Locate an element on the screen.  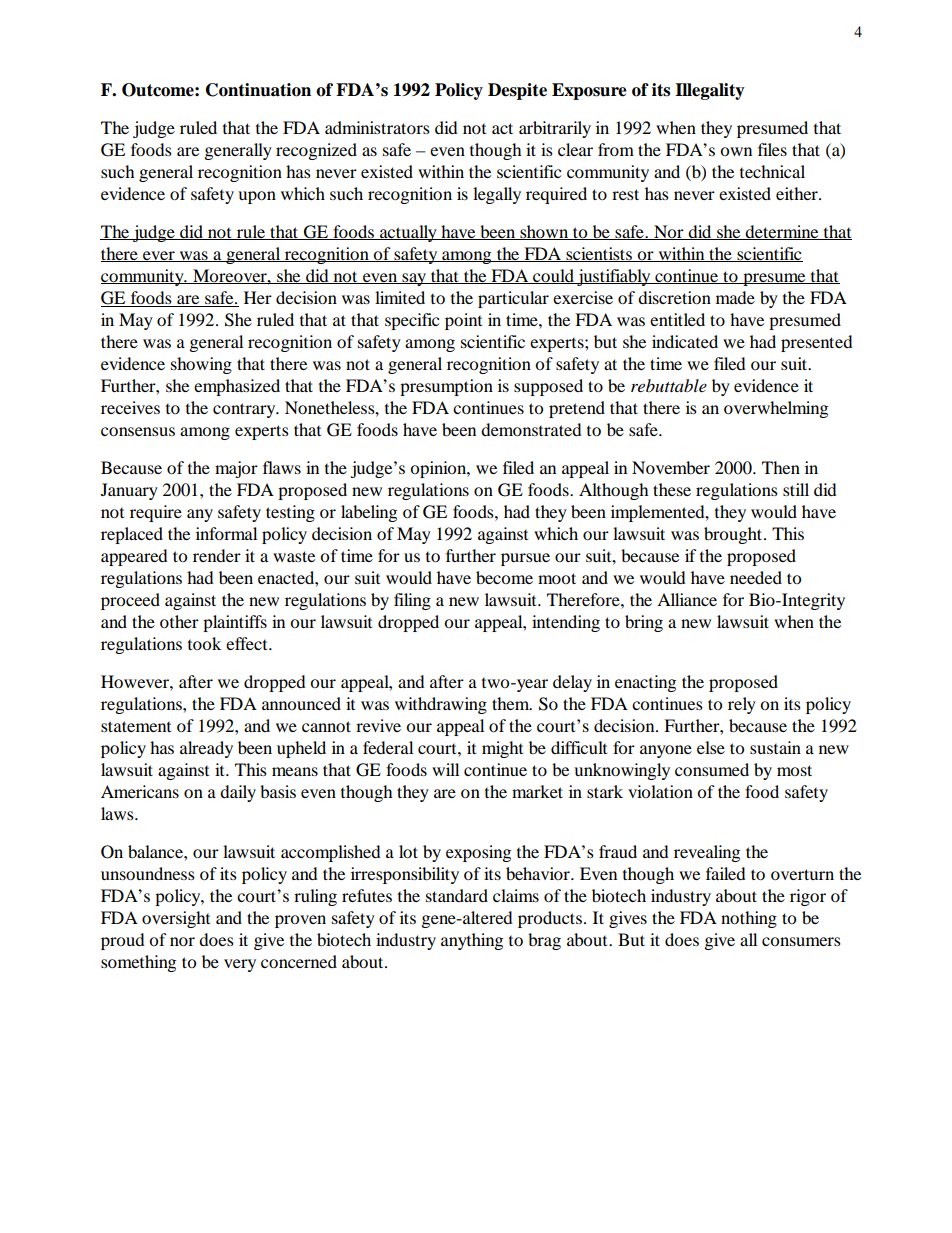
filing is located at coordinates (412, 601).
